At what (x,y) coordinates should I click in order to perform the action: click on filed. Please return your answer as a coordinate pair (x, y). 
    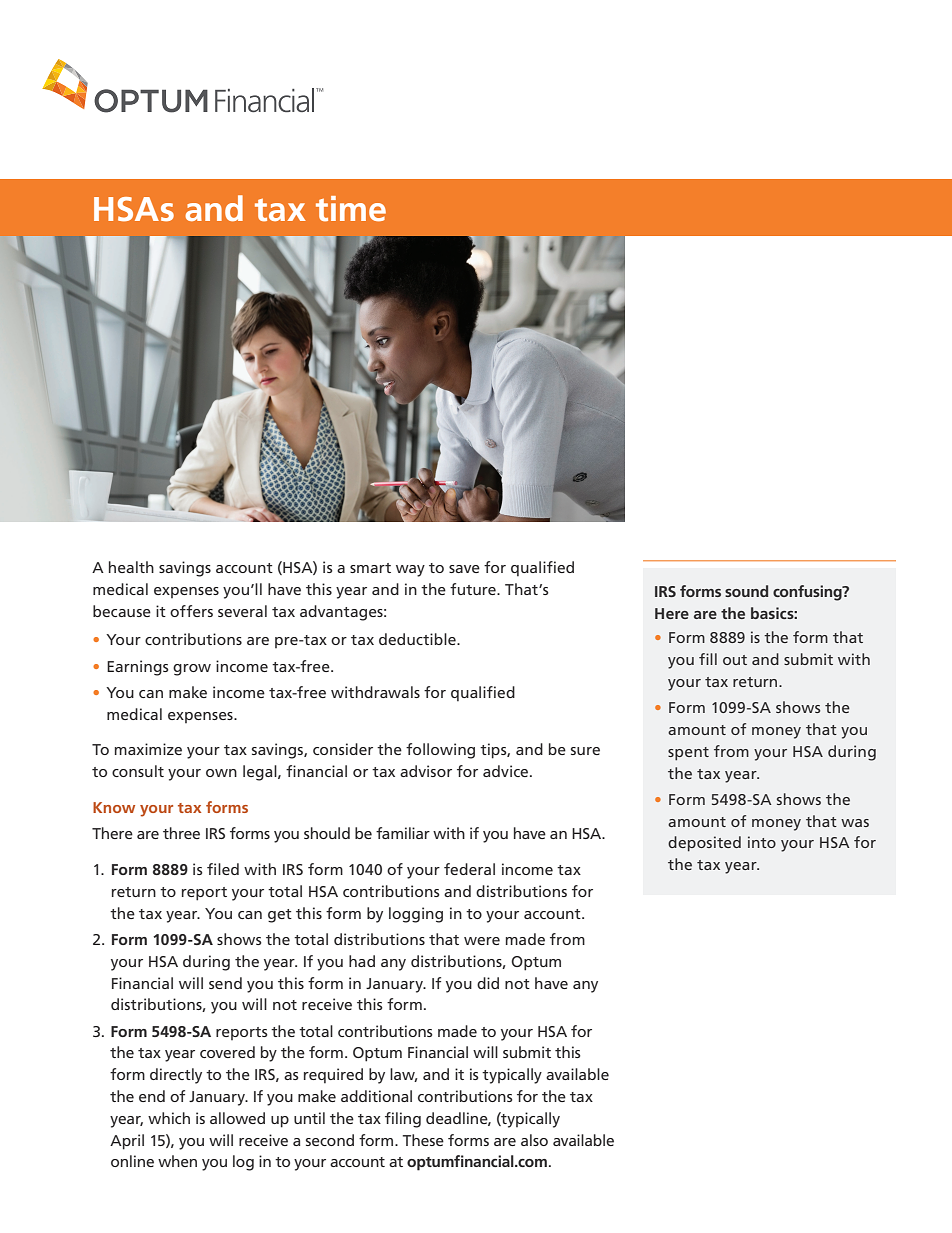
    Looking at the image, I should click on (223, 869).
